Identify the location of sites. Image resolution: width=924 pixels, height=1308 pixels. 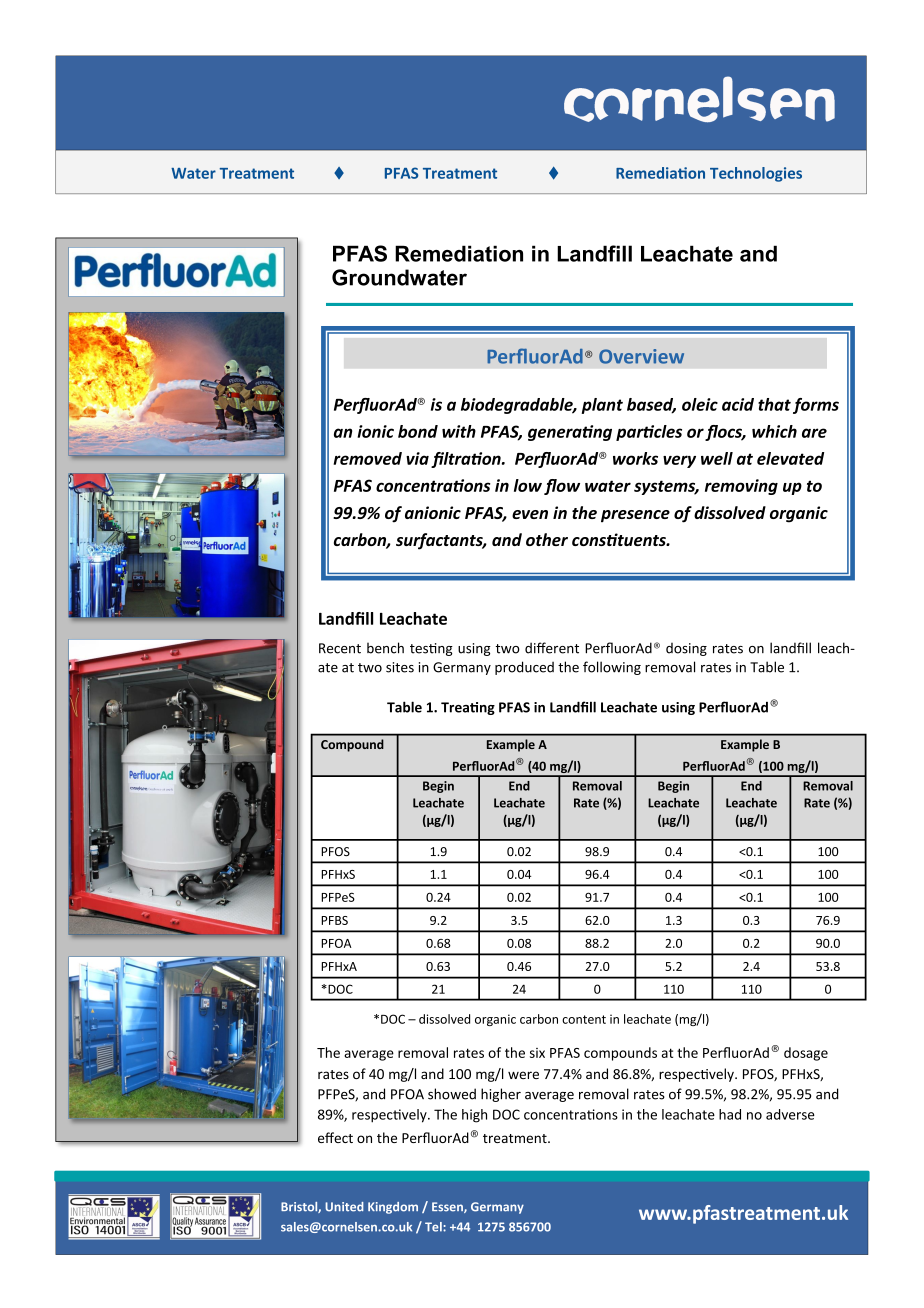
(400, 667).
